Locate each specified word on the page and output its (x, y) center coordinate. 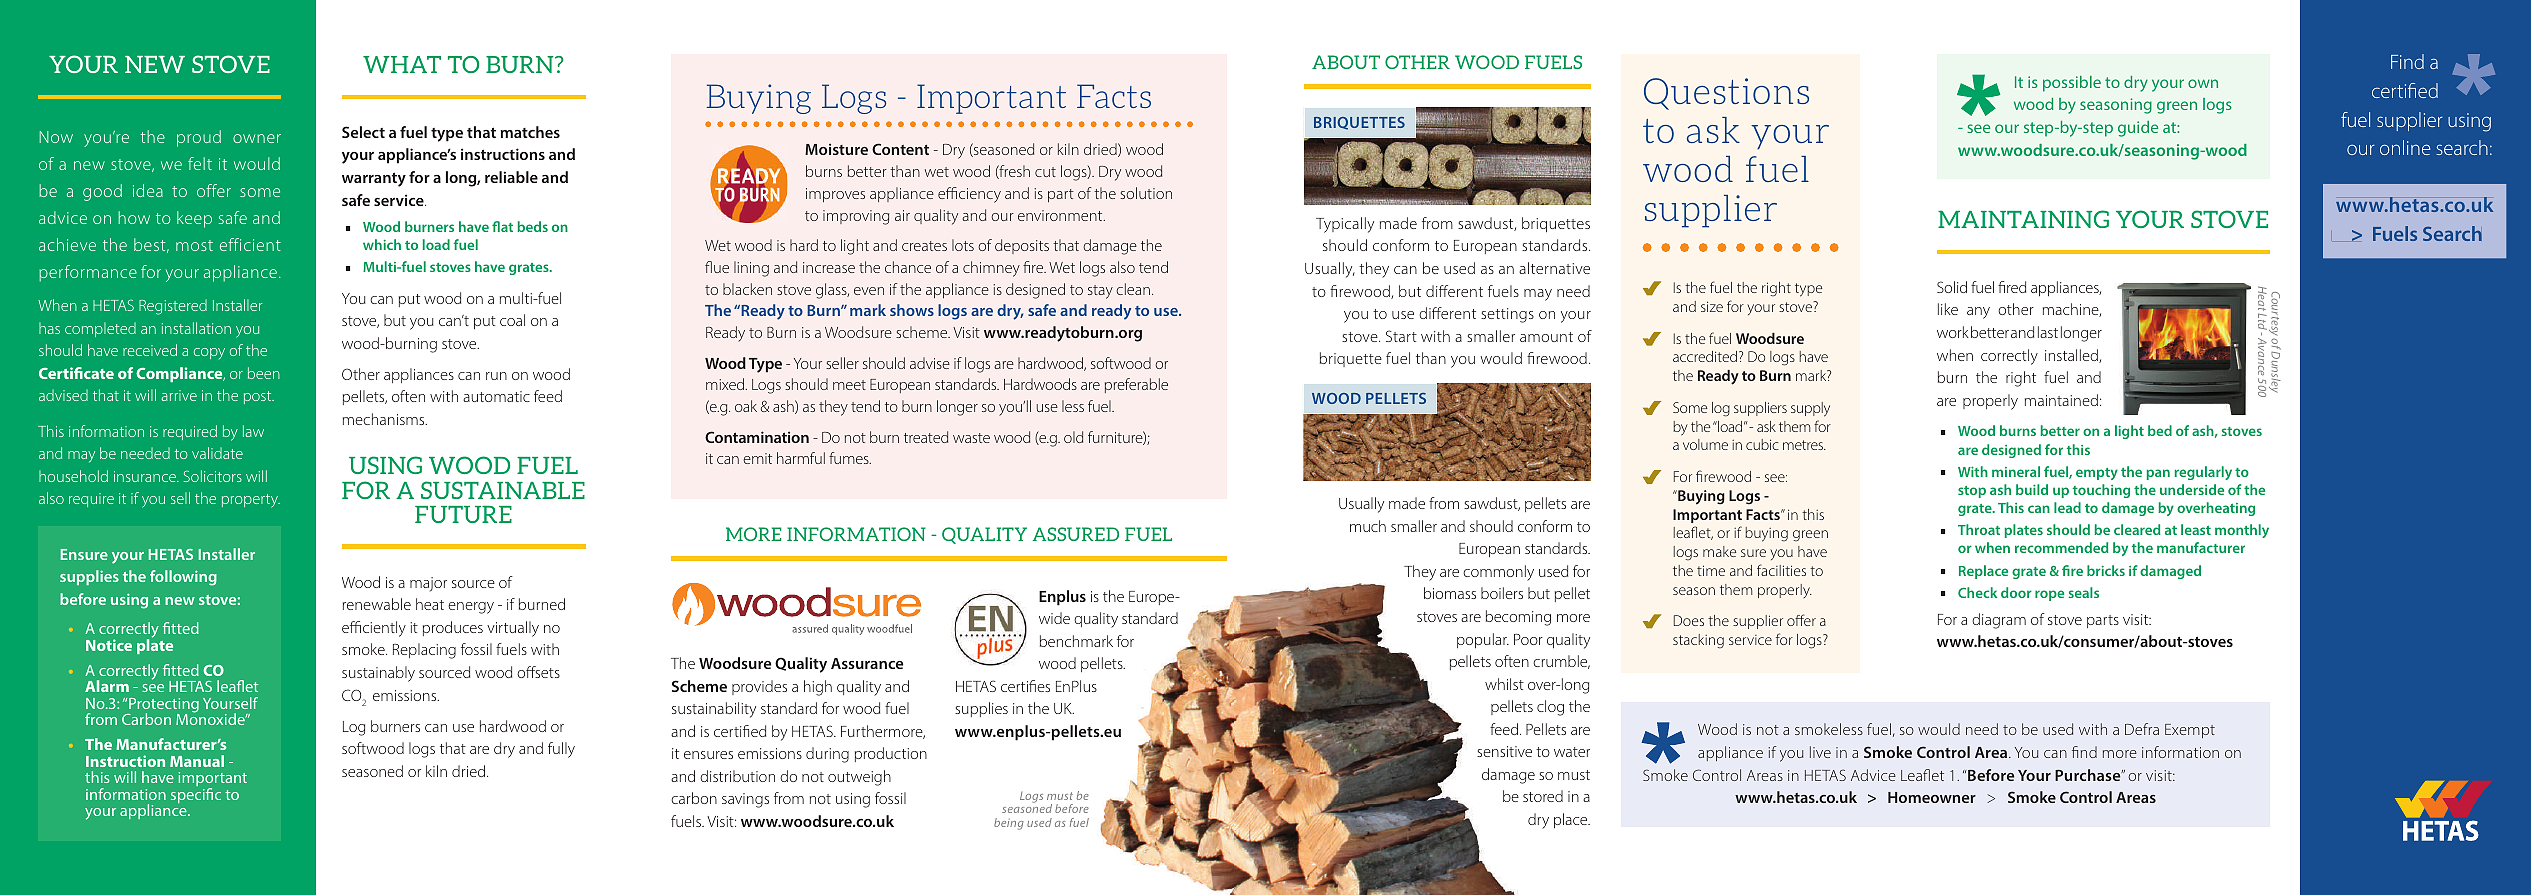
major (428, 584)
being (1009, 824)
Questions (1726, 94)
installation (196, 328)
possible (2072, 84)
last (2048, 332)
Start (1401, 336)
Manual (197, 761)
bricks (2106, 570)
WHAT (402, 64)
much (1368, 526)
